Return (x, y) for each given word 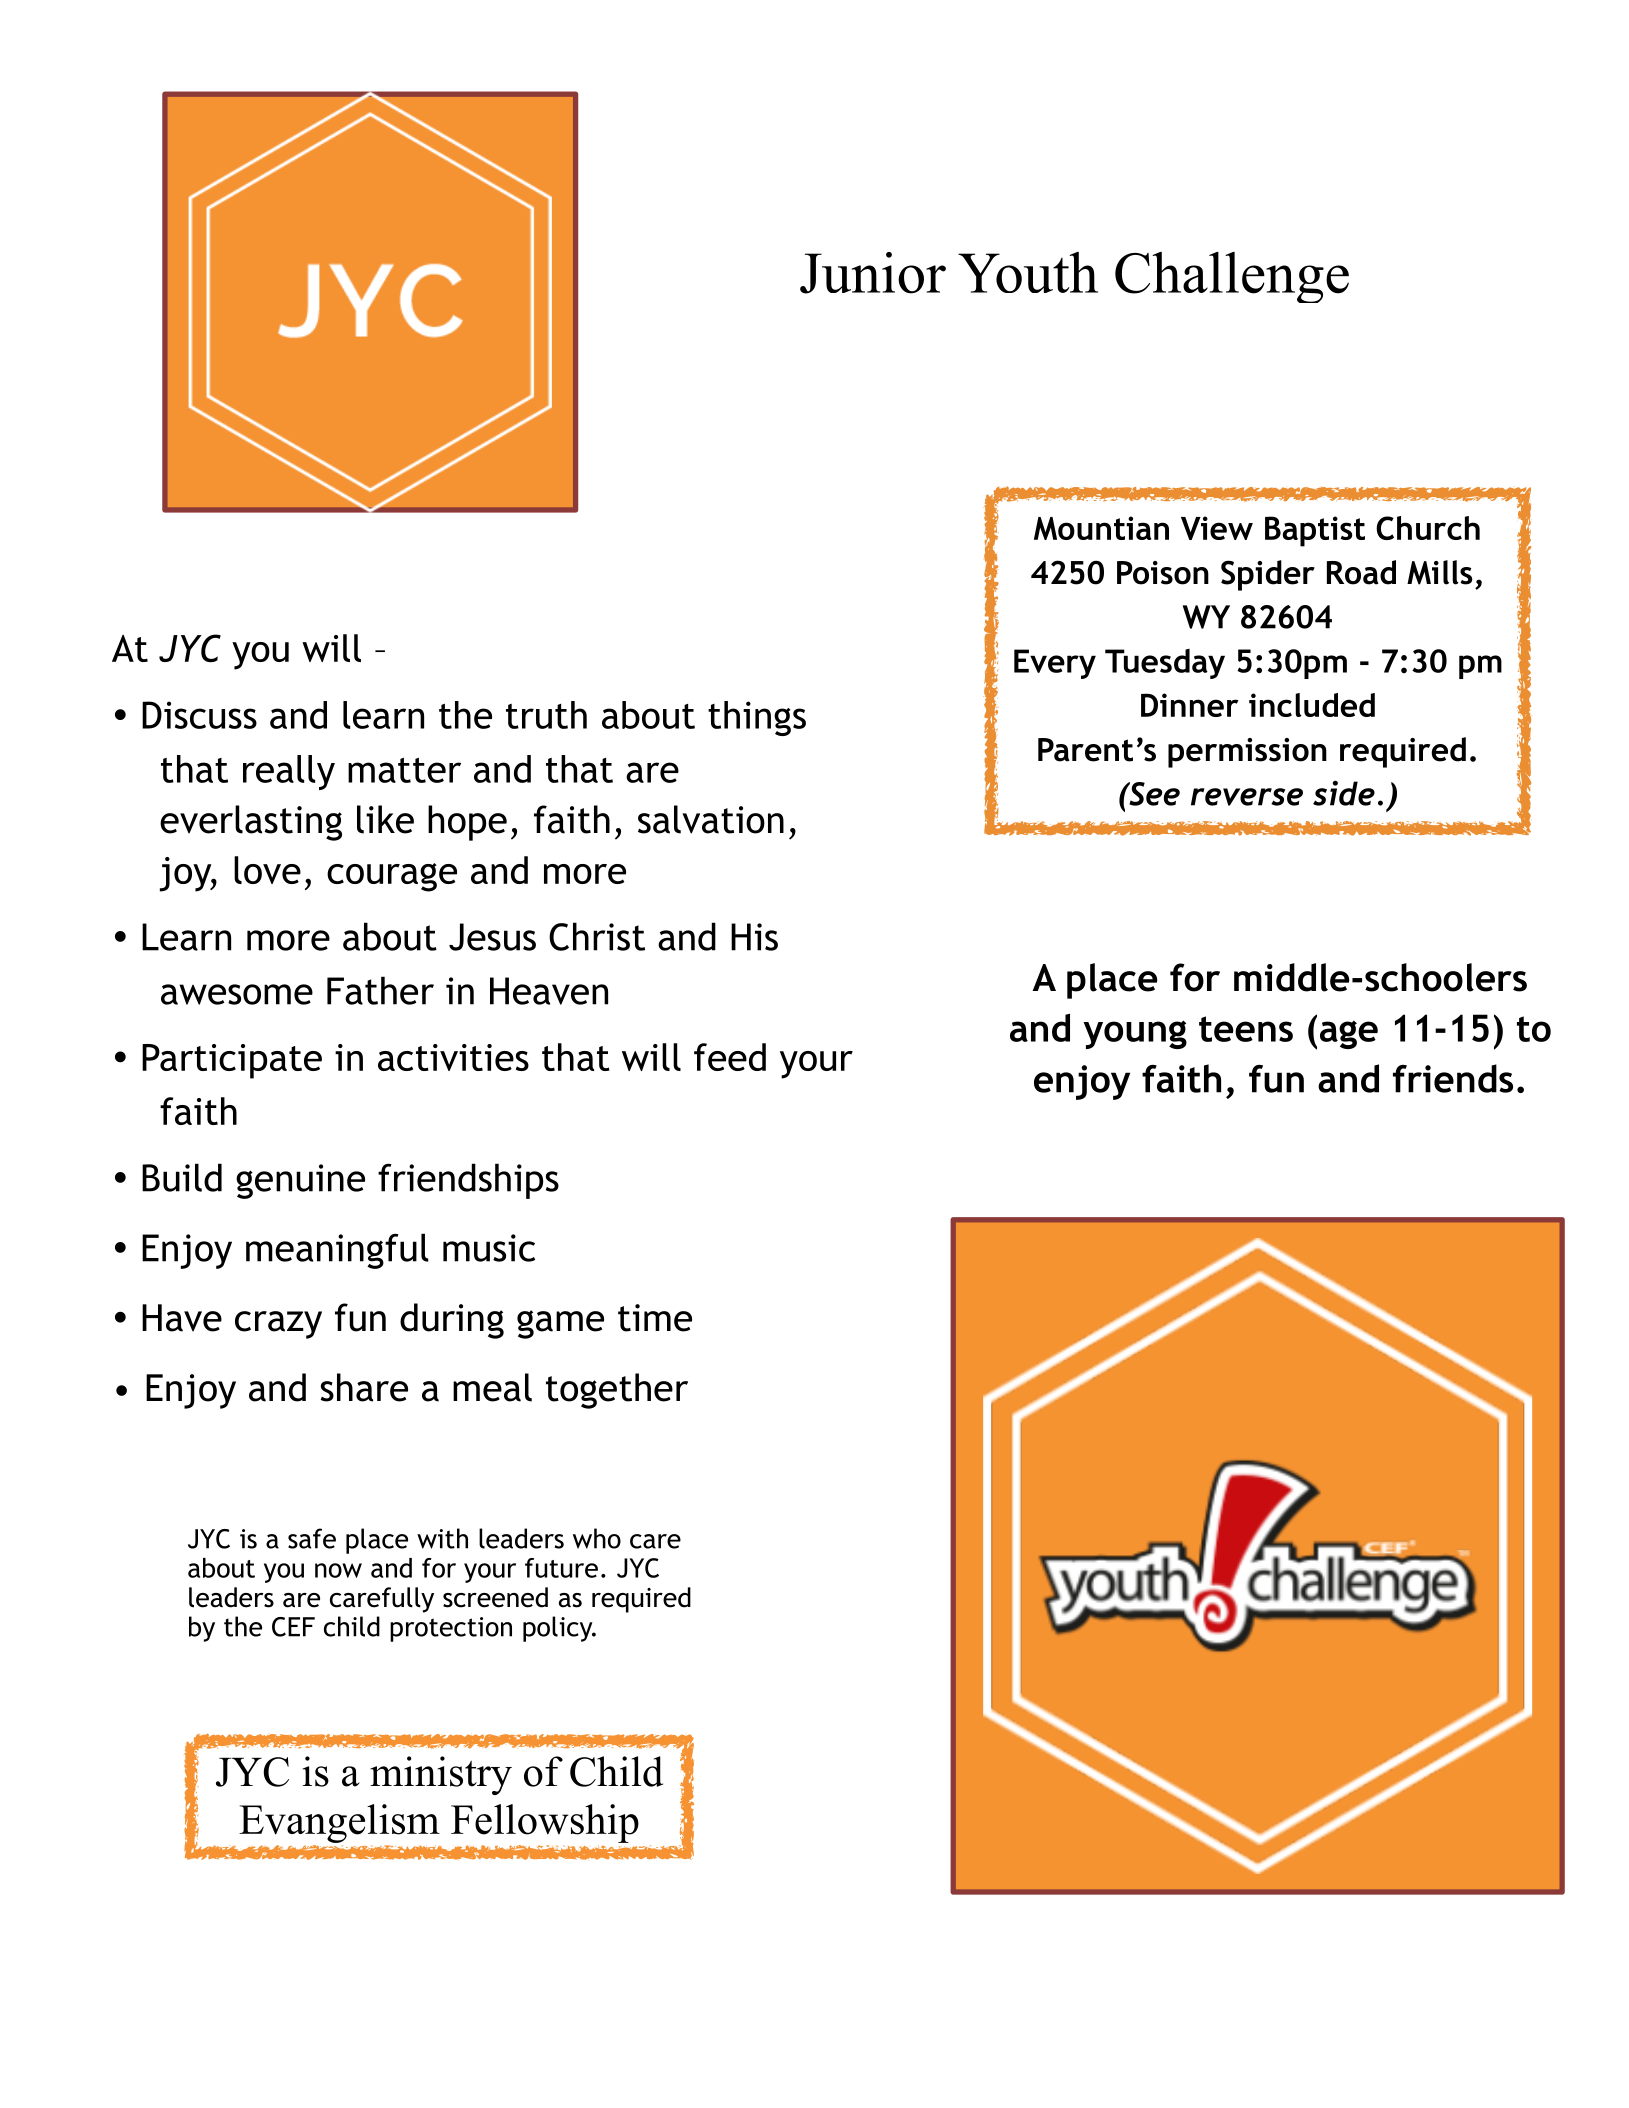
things (757, 718)
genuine (300, 1181)
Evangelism (339, 1823)
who (597, 1538)
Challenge (1232, 277)
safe (312, 1538)
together (617, 1391)
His (754, 937)
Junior (873, 273)
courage (392, 877)
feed (730, 1057)
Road (1361, 572)
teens (1246, 1029)
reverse (1247, 797)
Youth (1028, 272)
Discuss (199, 715)
